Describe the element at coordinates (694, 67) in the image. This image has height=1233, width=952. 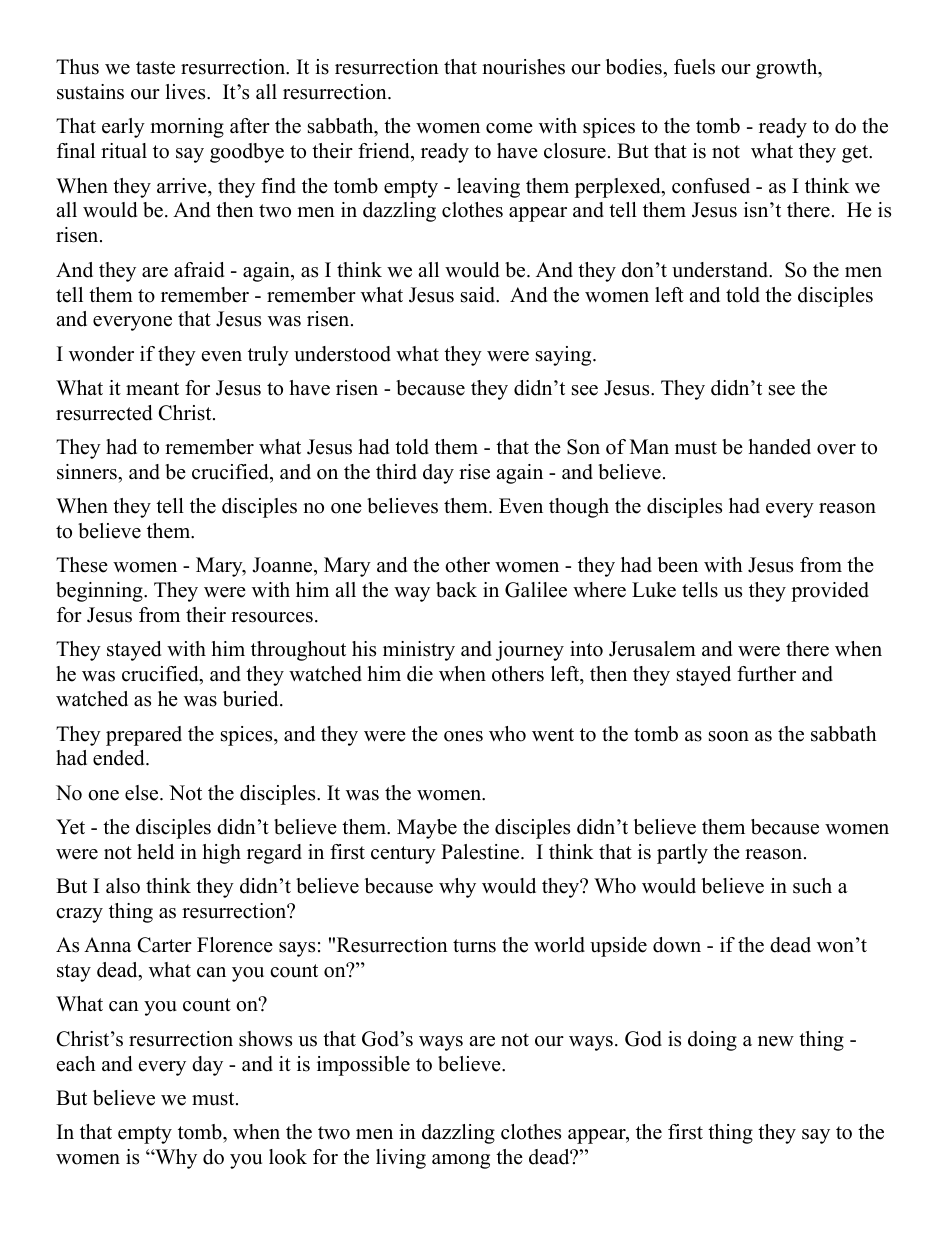
I see `fuels` at that location.
